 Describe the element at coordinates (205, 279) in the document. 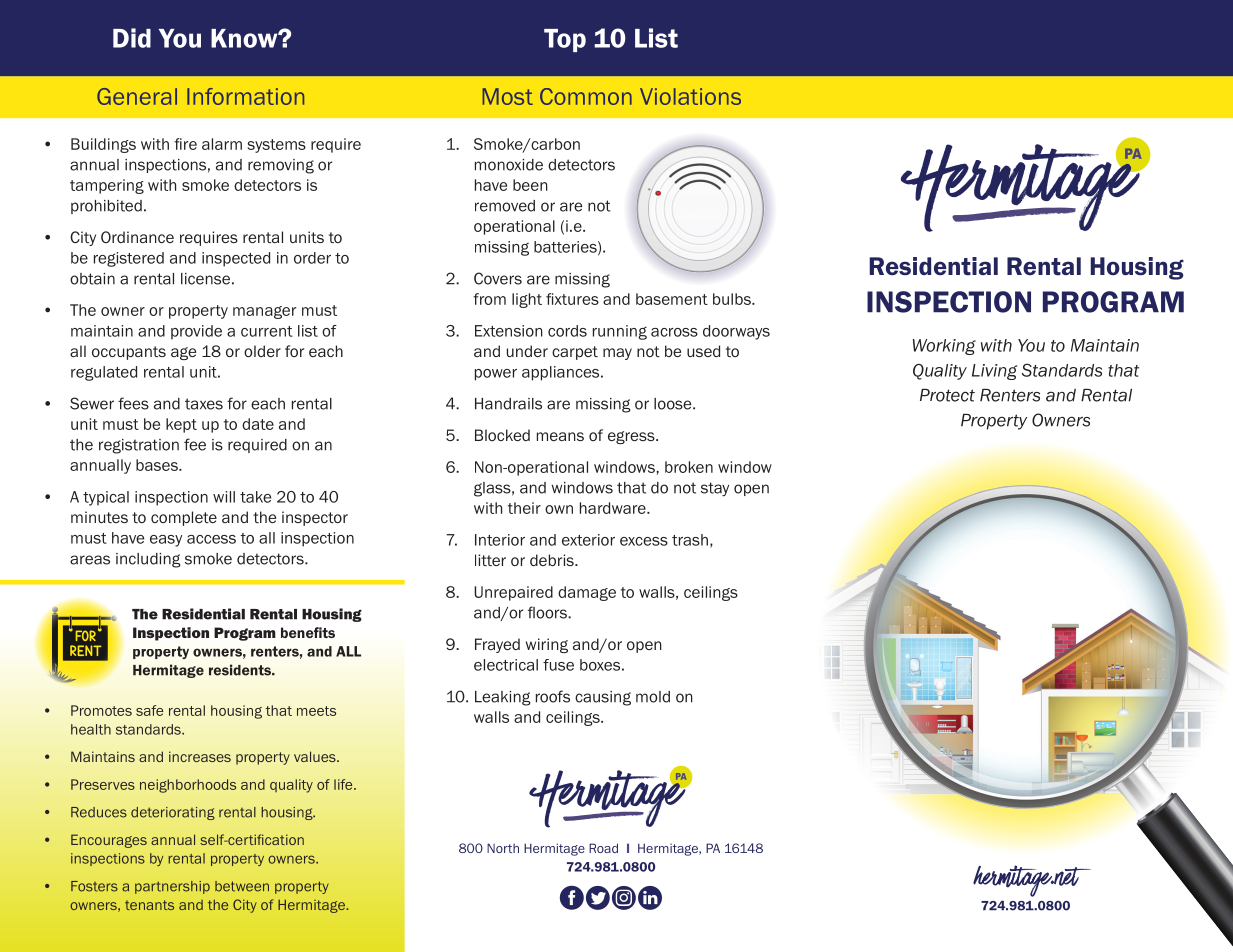

I see `license` at that location.
